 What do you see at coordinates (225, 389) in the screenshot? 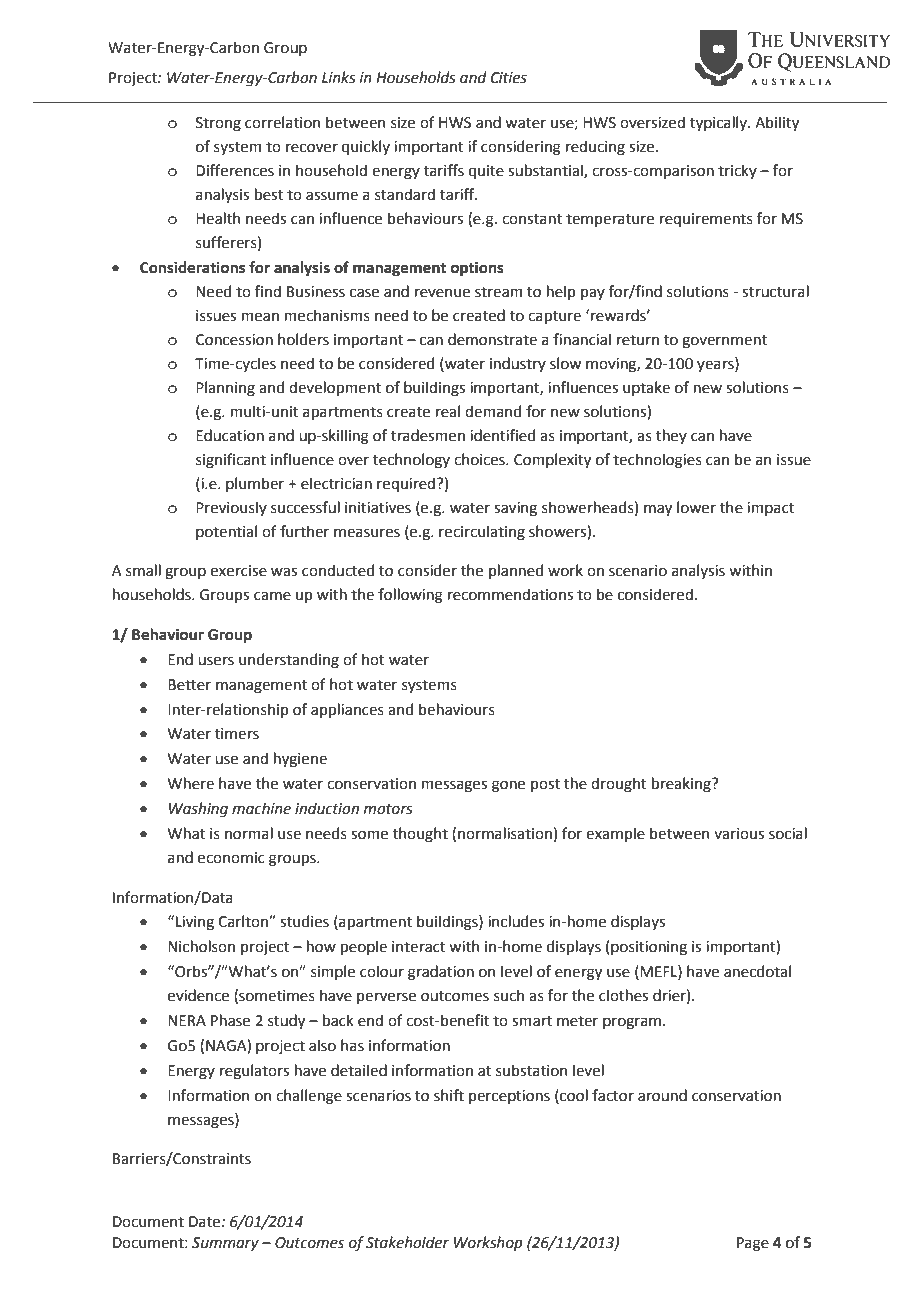
I see `Planning` at bounding box center [225, 389].
